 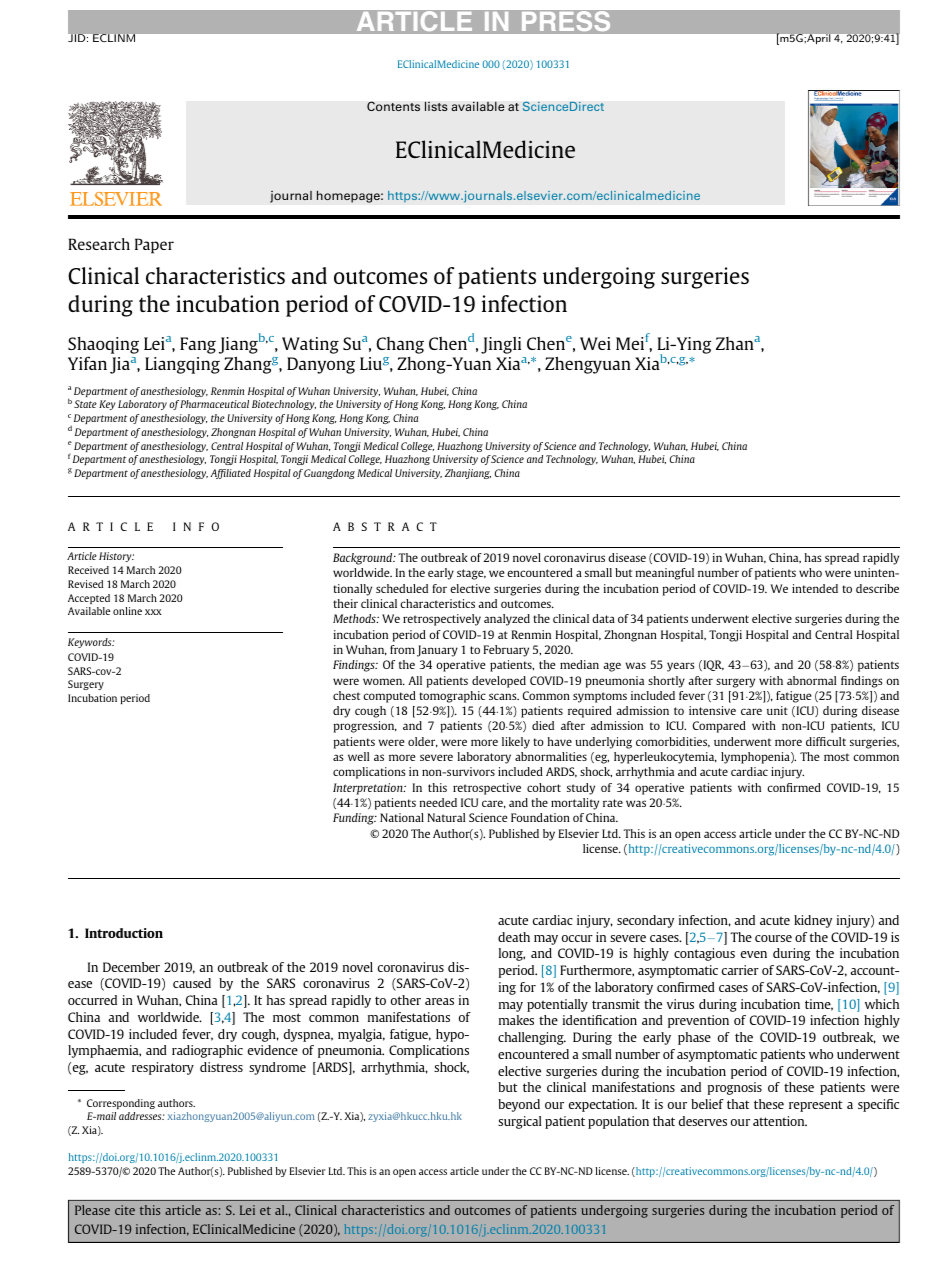 I want to click on lists, so click(x=436, y=106).
